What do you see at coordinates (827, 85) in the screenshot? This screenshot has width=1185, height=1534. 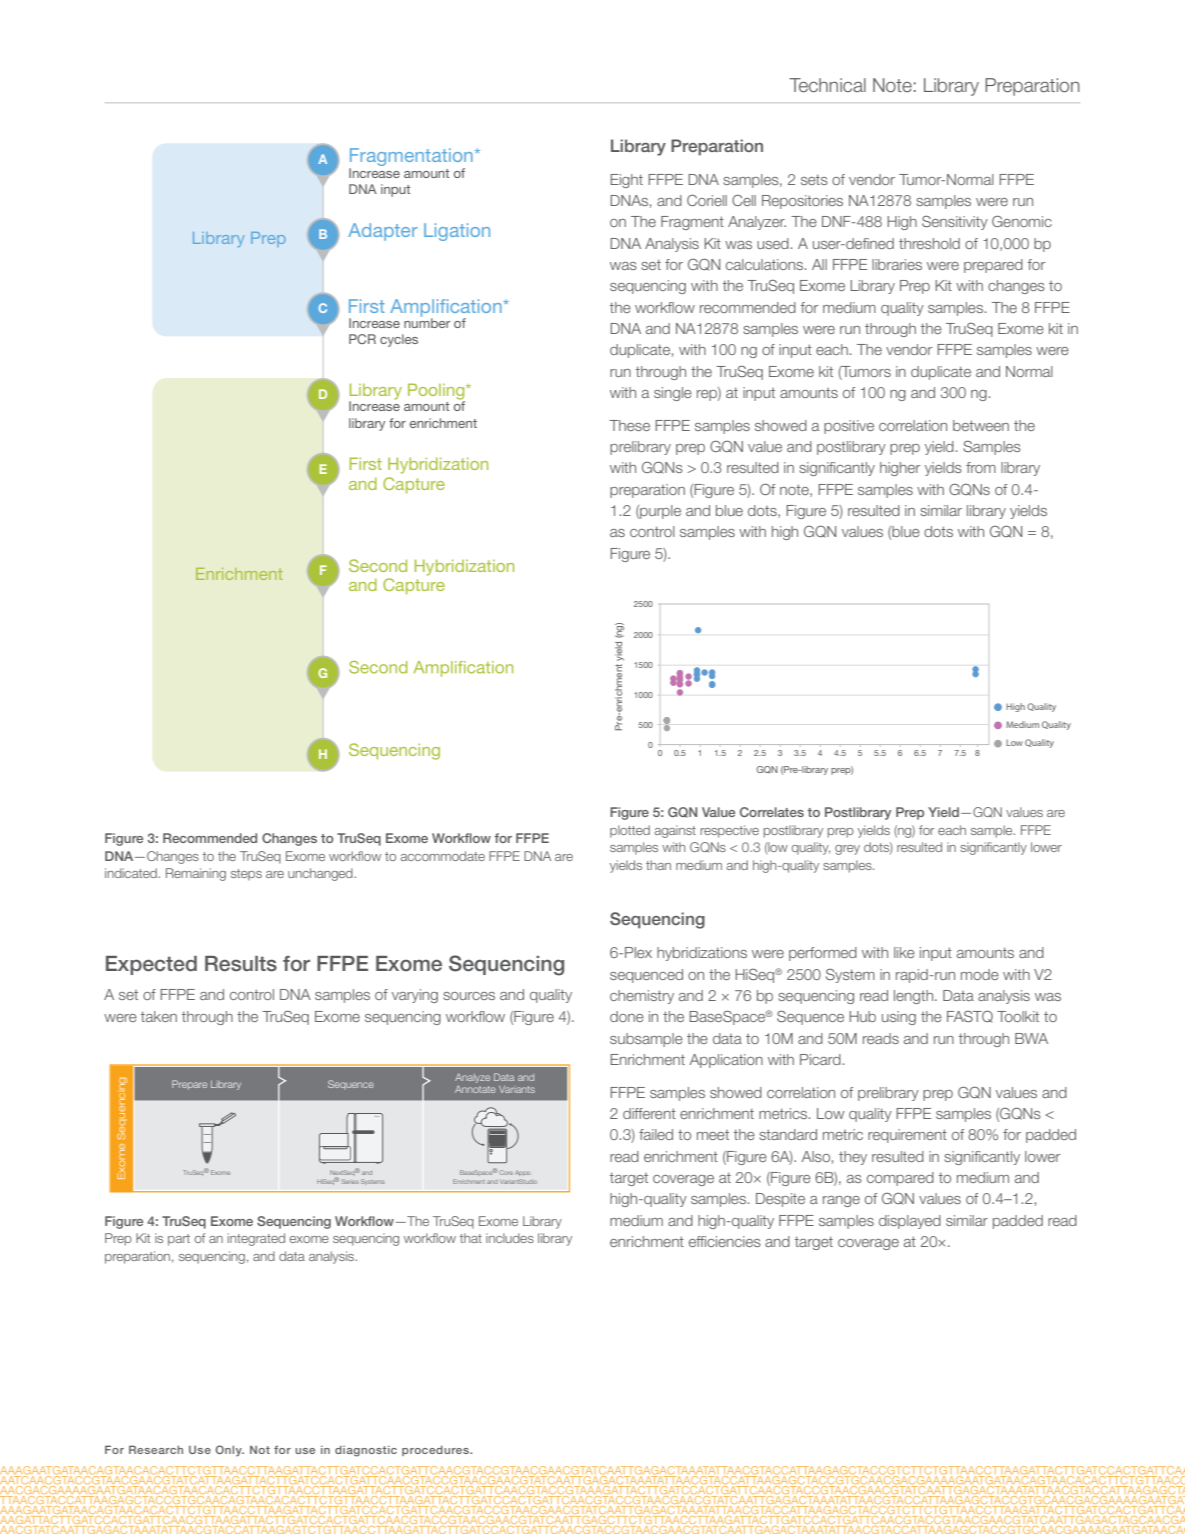 I see `Technical` at bounding box center [827, 85].
